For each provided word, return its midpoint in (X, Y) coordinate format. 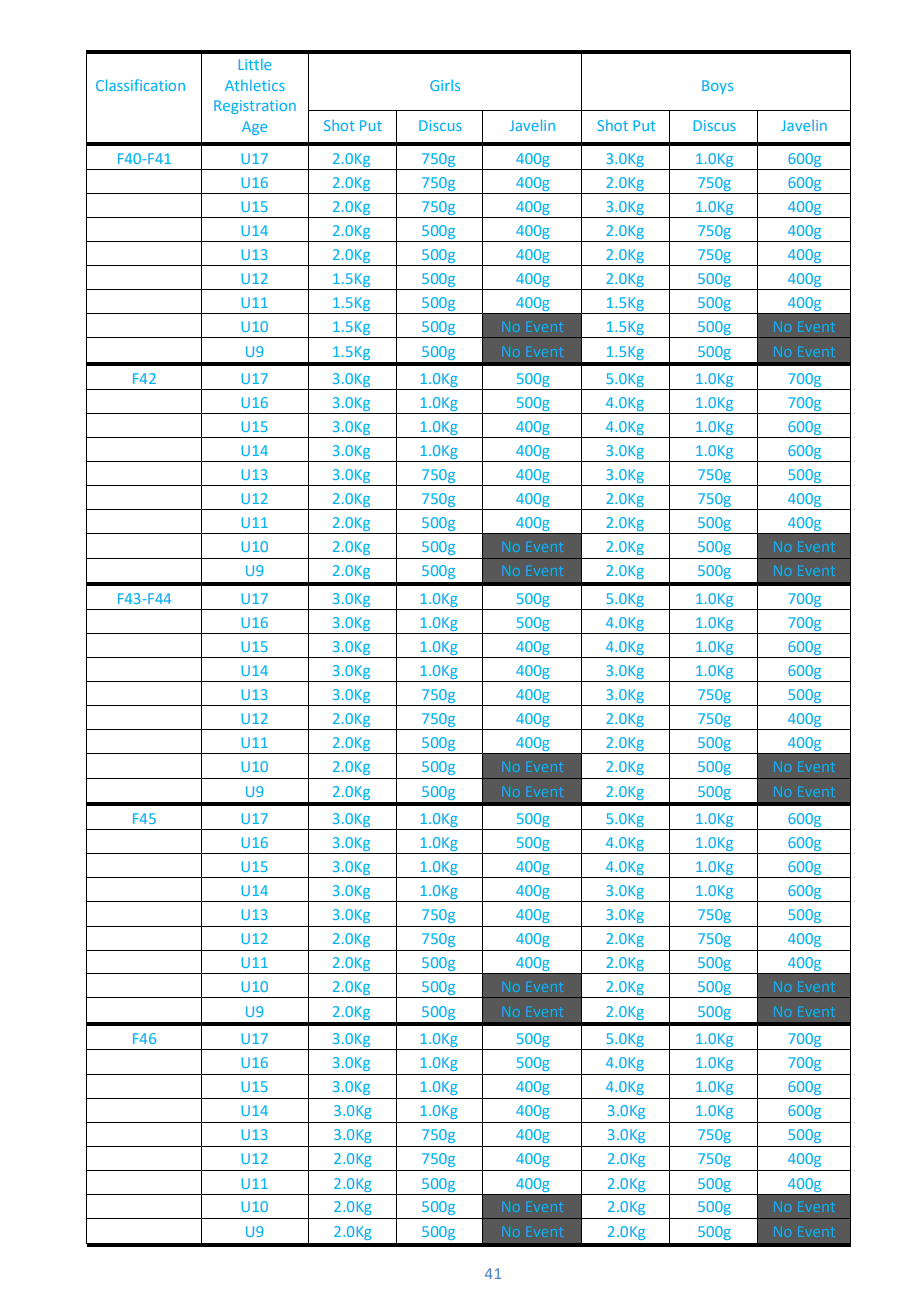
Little (255, 64)
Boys (717, 87)
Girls (445, 85)
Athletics (255, 85)
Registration (255, 107)
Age (254, 128)
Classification (140, 85)
